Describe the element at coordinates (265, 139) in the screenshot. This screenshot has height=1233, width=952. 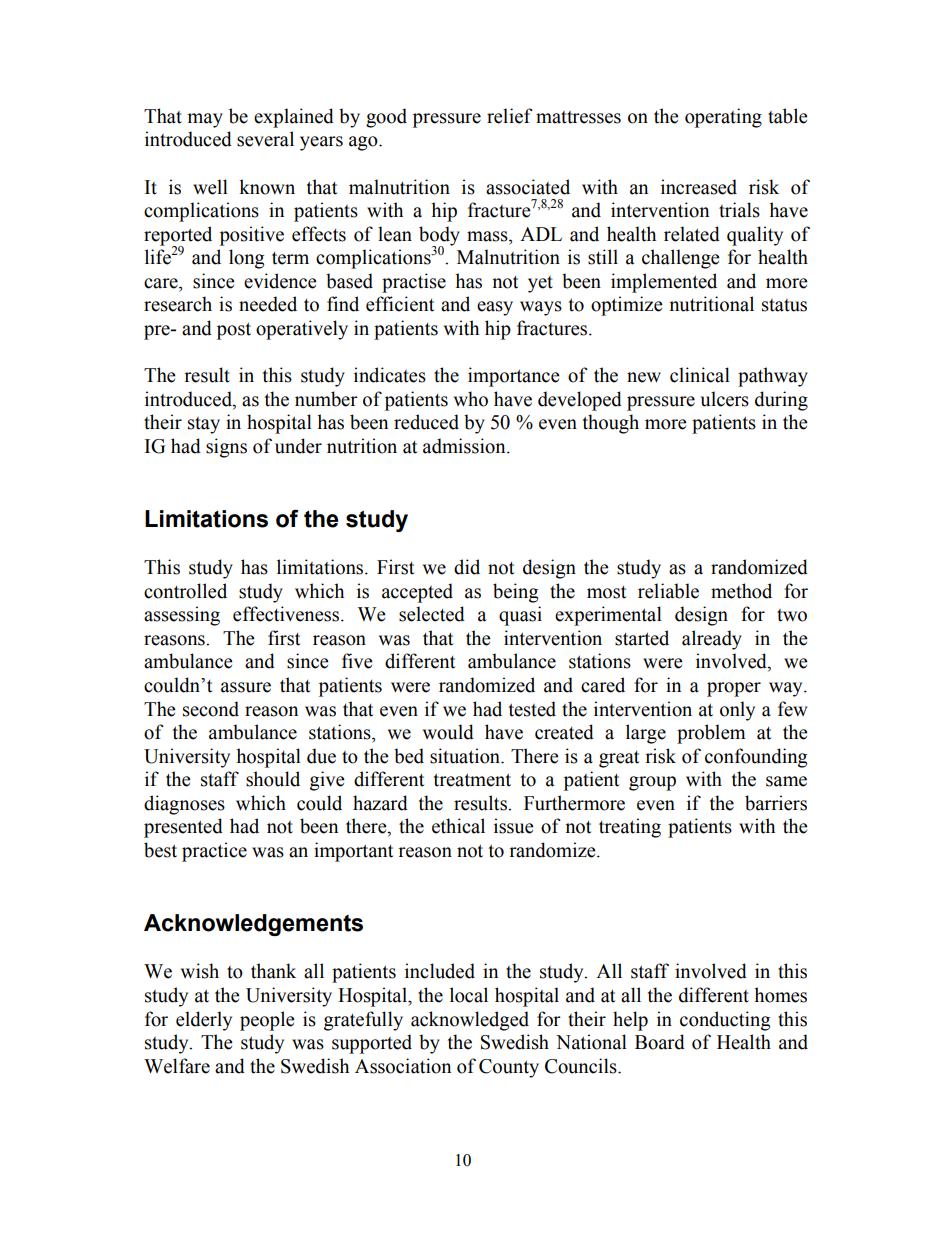
I see `several` at that location.
